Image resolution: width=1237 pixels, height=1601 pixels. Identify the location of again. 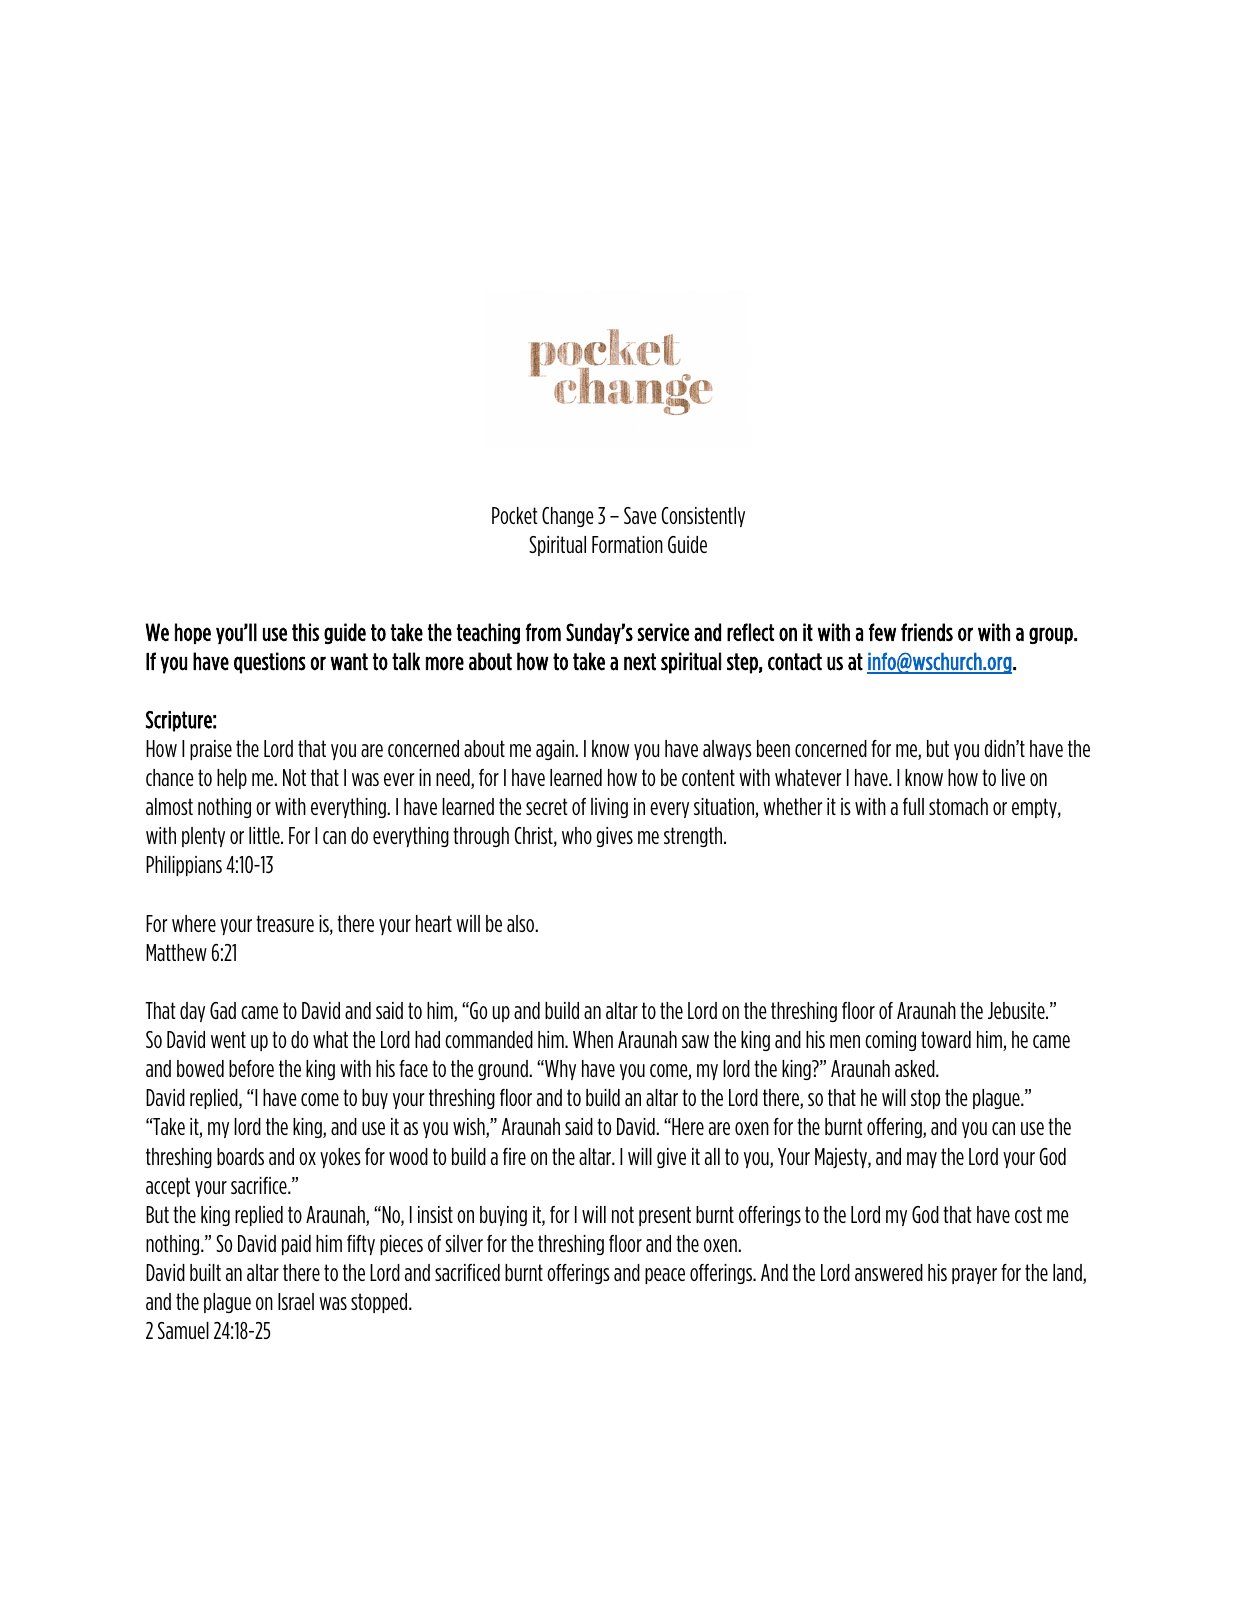
(556, 750).
